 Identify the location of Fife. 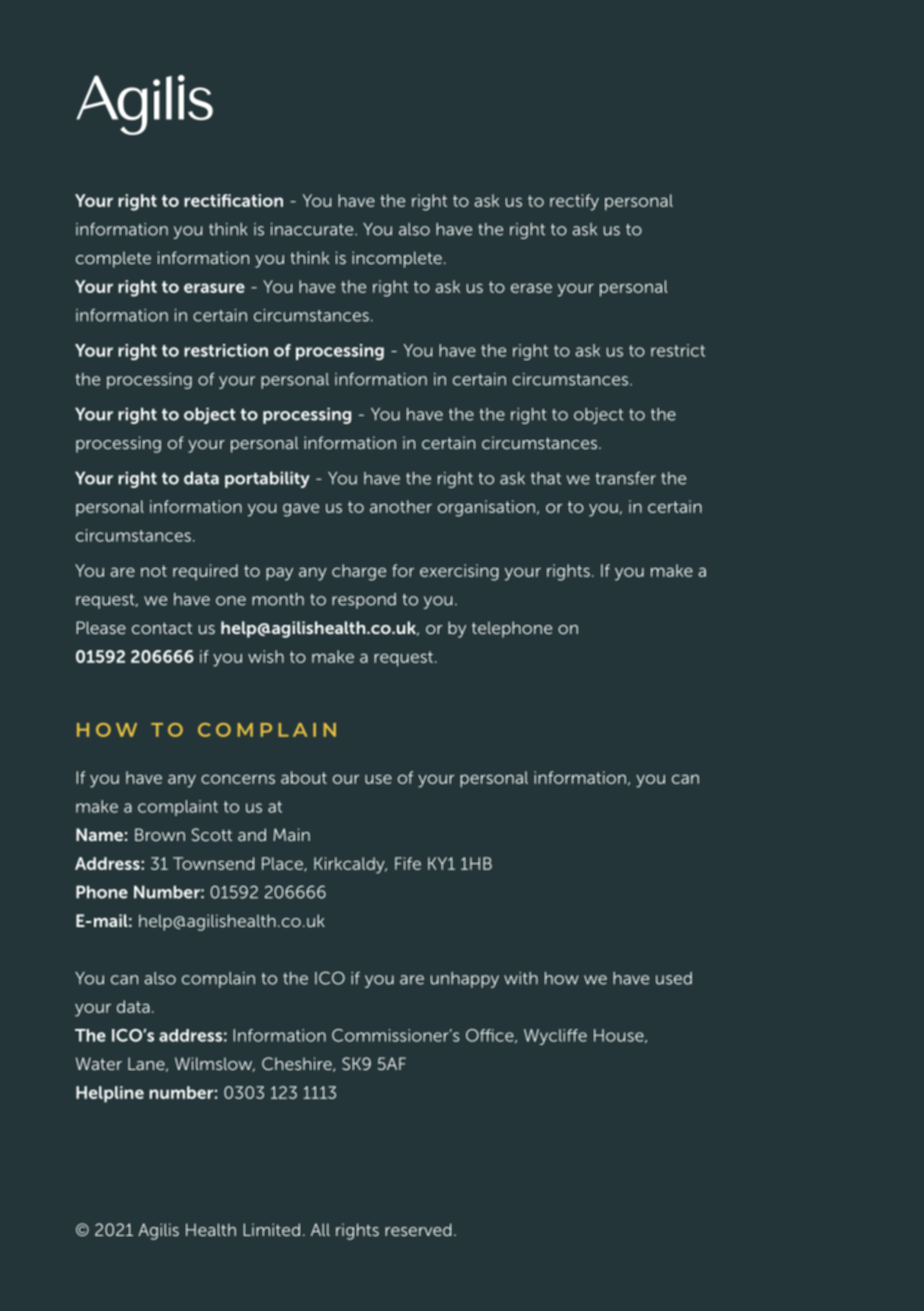
(408, 863).
